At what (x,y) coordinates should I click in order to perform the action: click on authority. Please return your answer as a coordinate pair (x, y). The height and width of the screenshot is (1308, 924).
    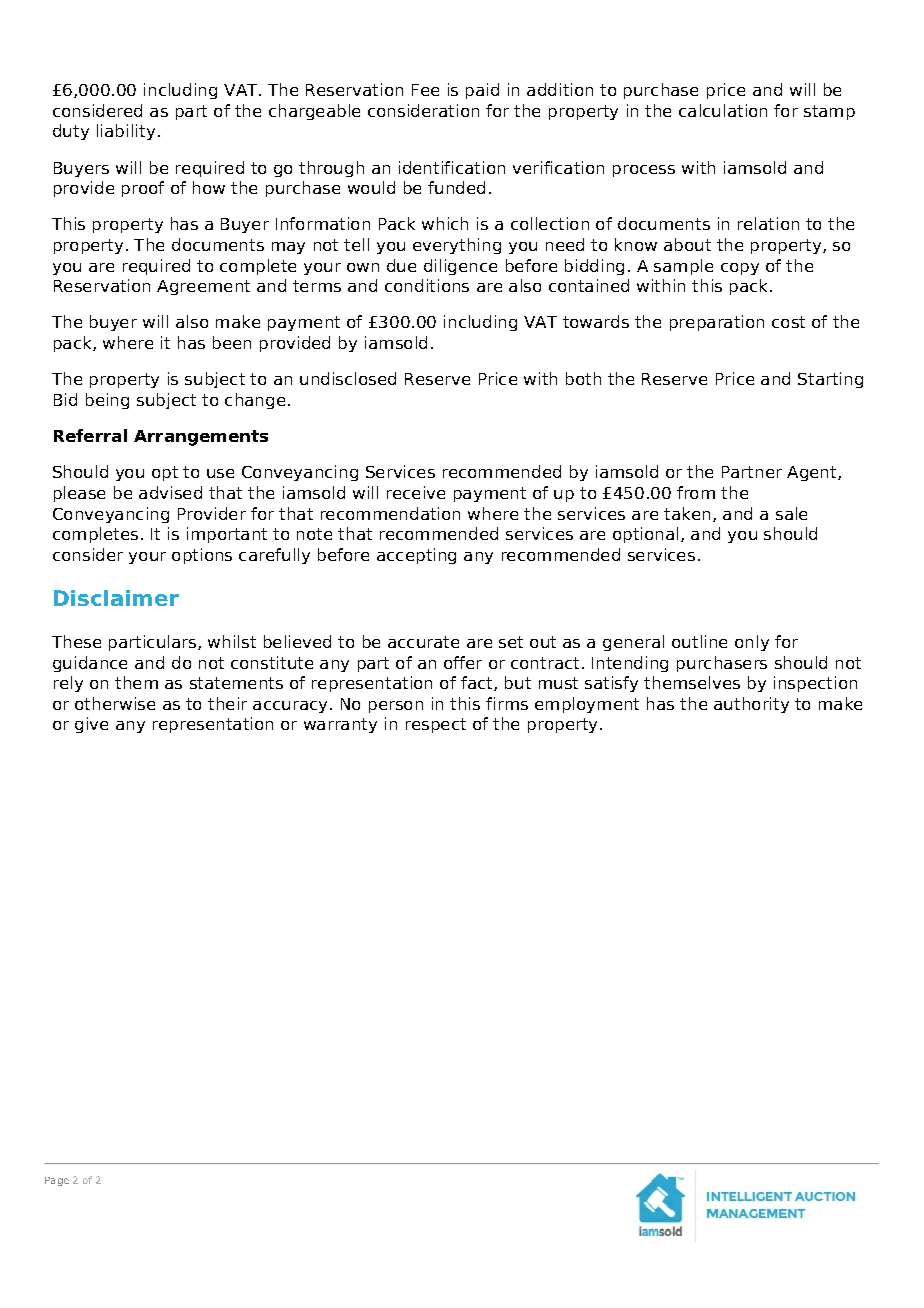
    Looking at the image, I should click on (751, 705).
